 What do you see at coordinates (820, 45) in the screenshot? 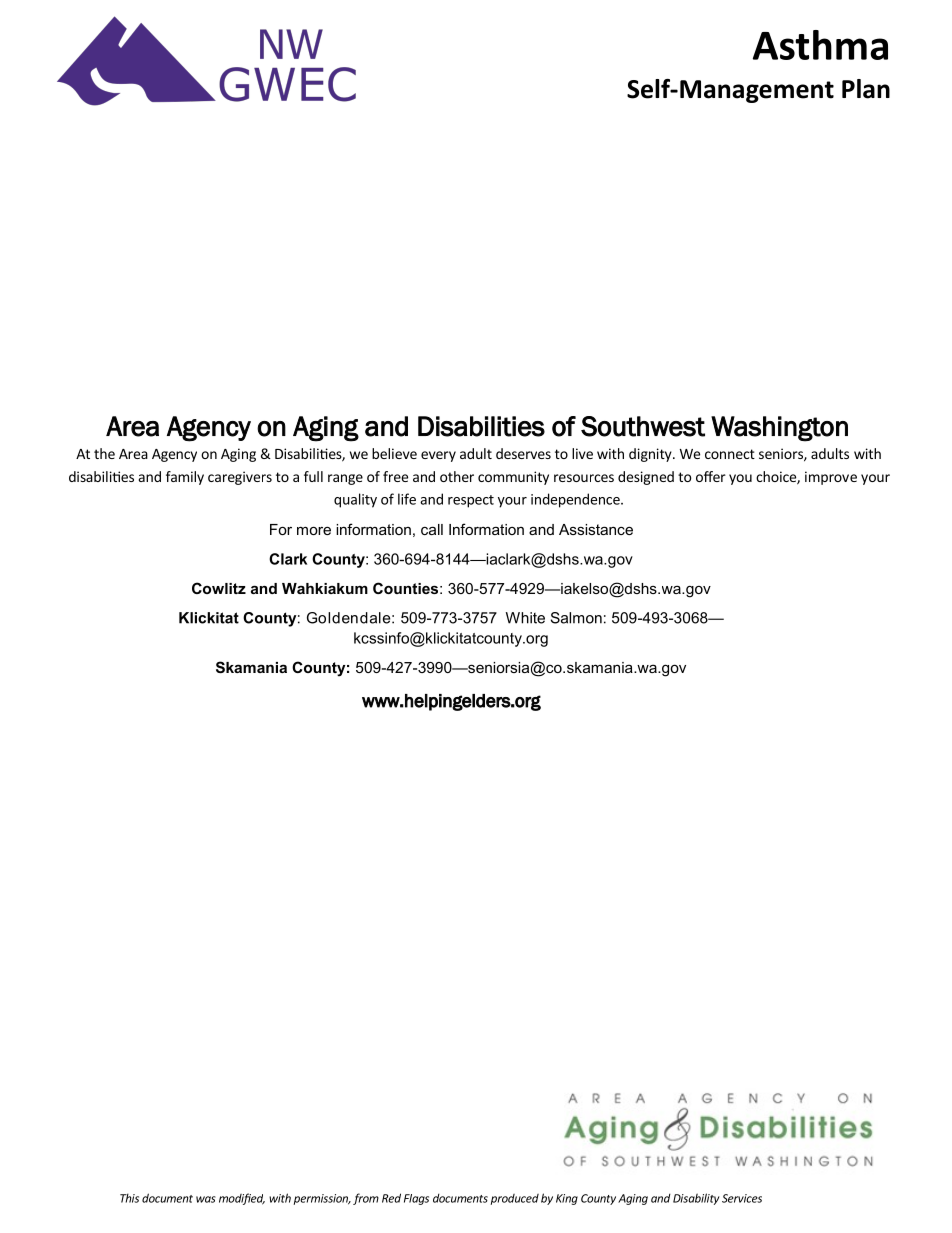
I see `Asthma` at bounding box center [820, 45].
